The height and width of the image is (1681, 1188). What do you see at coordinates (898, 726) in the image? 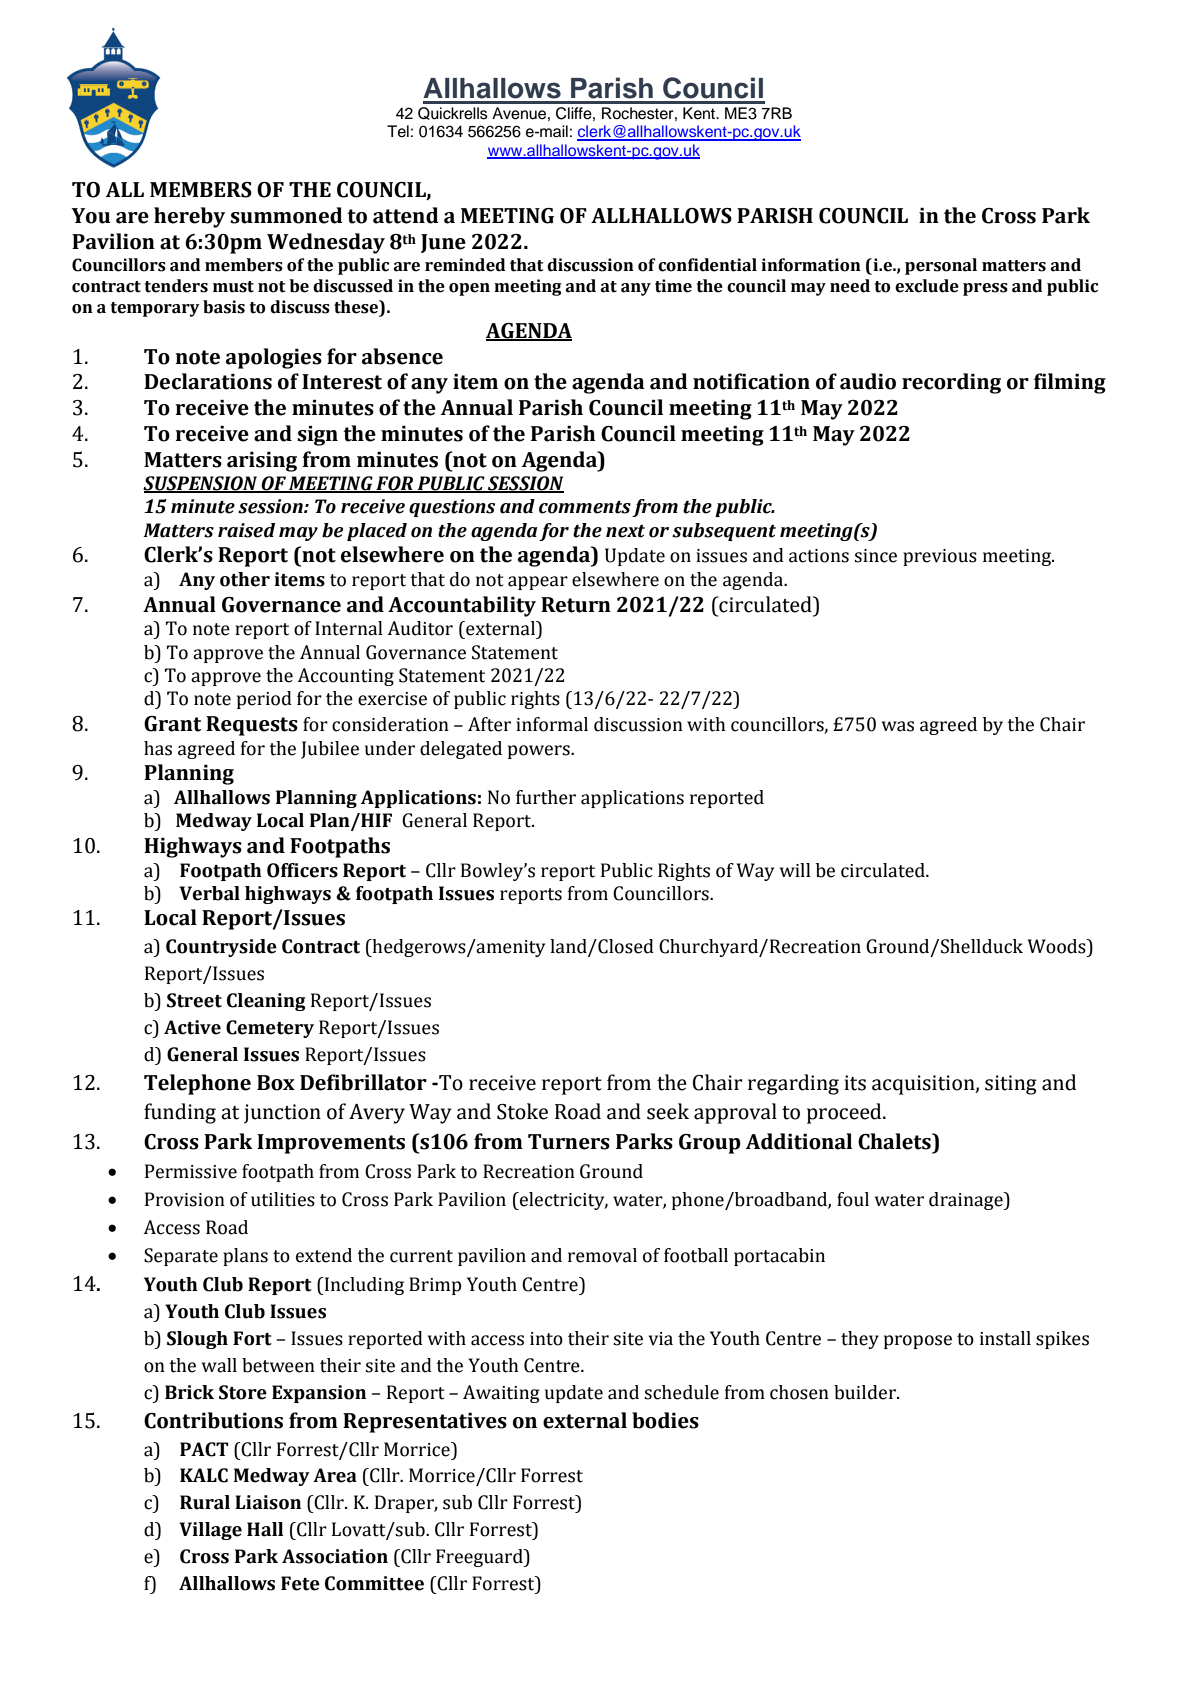
I see `was` at bounding box center [898, 726].
